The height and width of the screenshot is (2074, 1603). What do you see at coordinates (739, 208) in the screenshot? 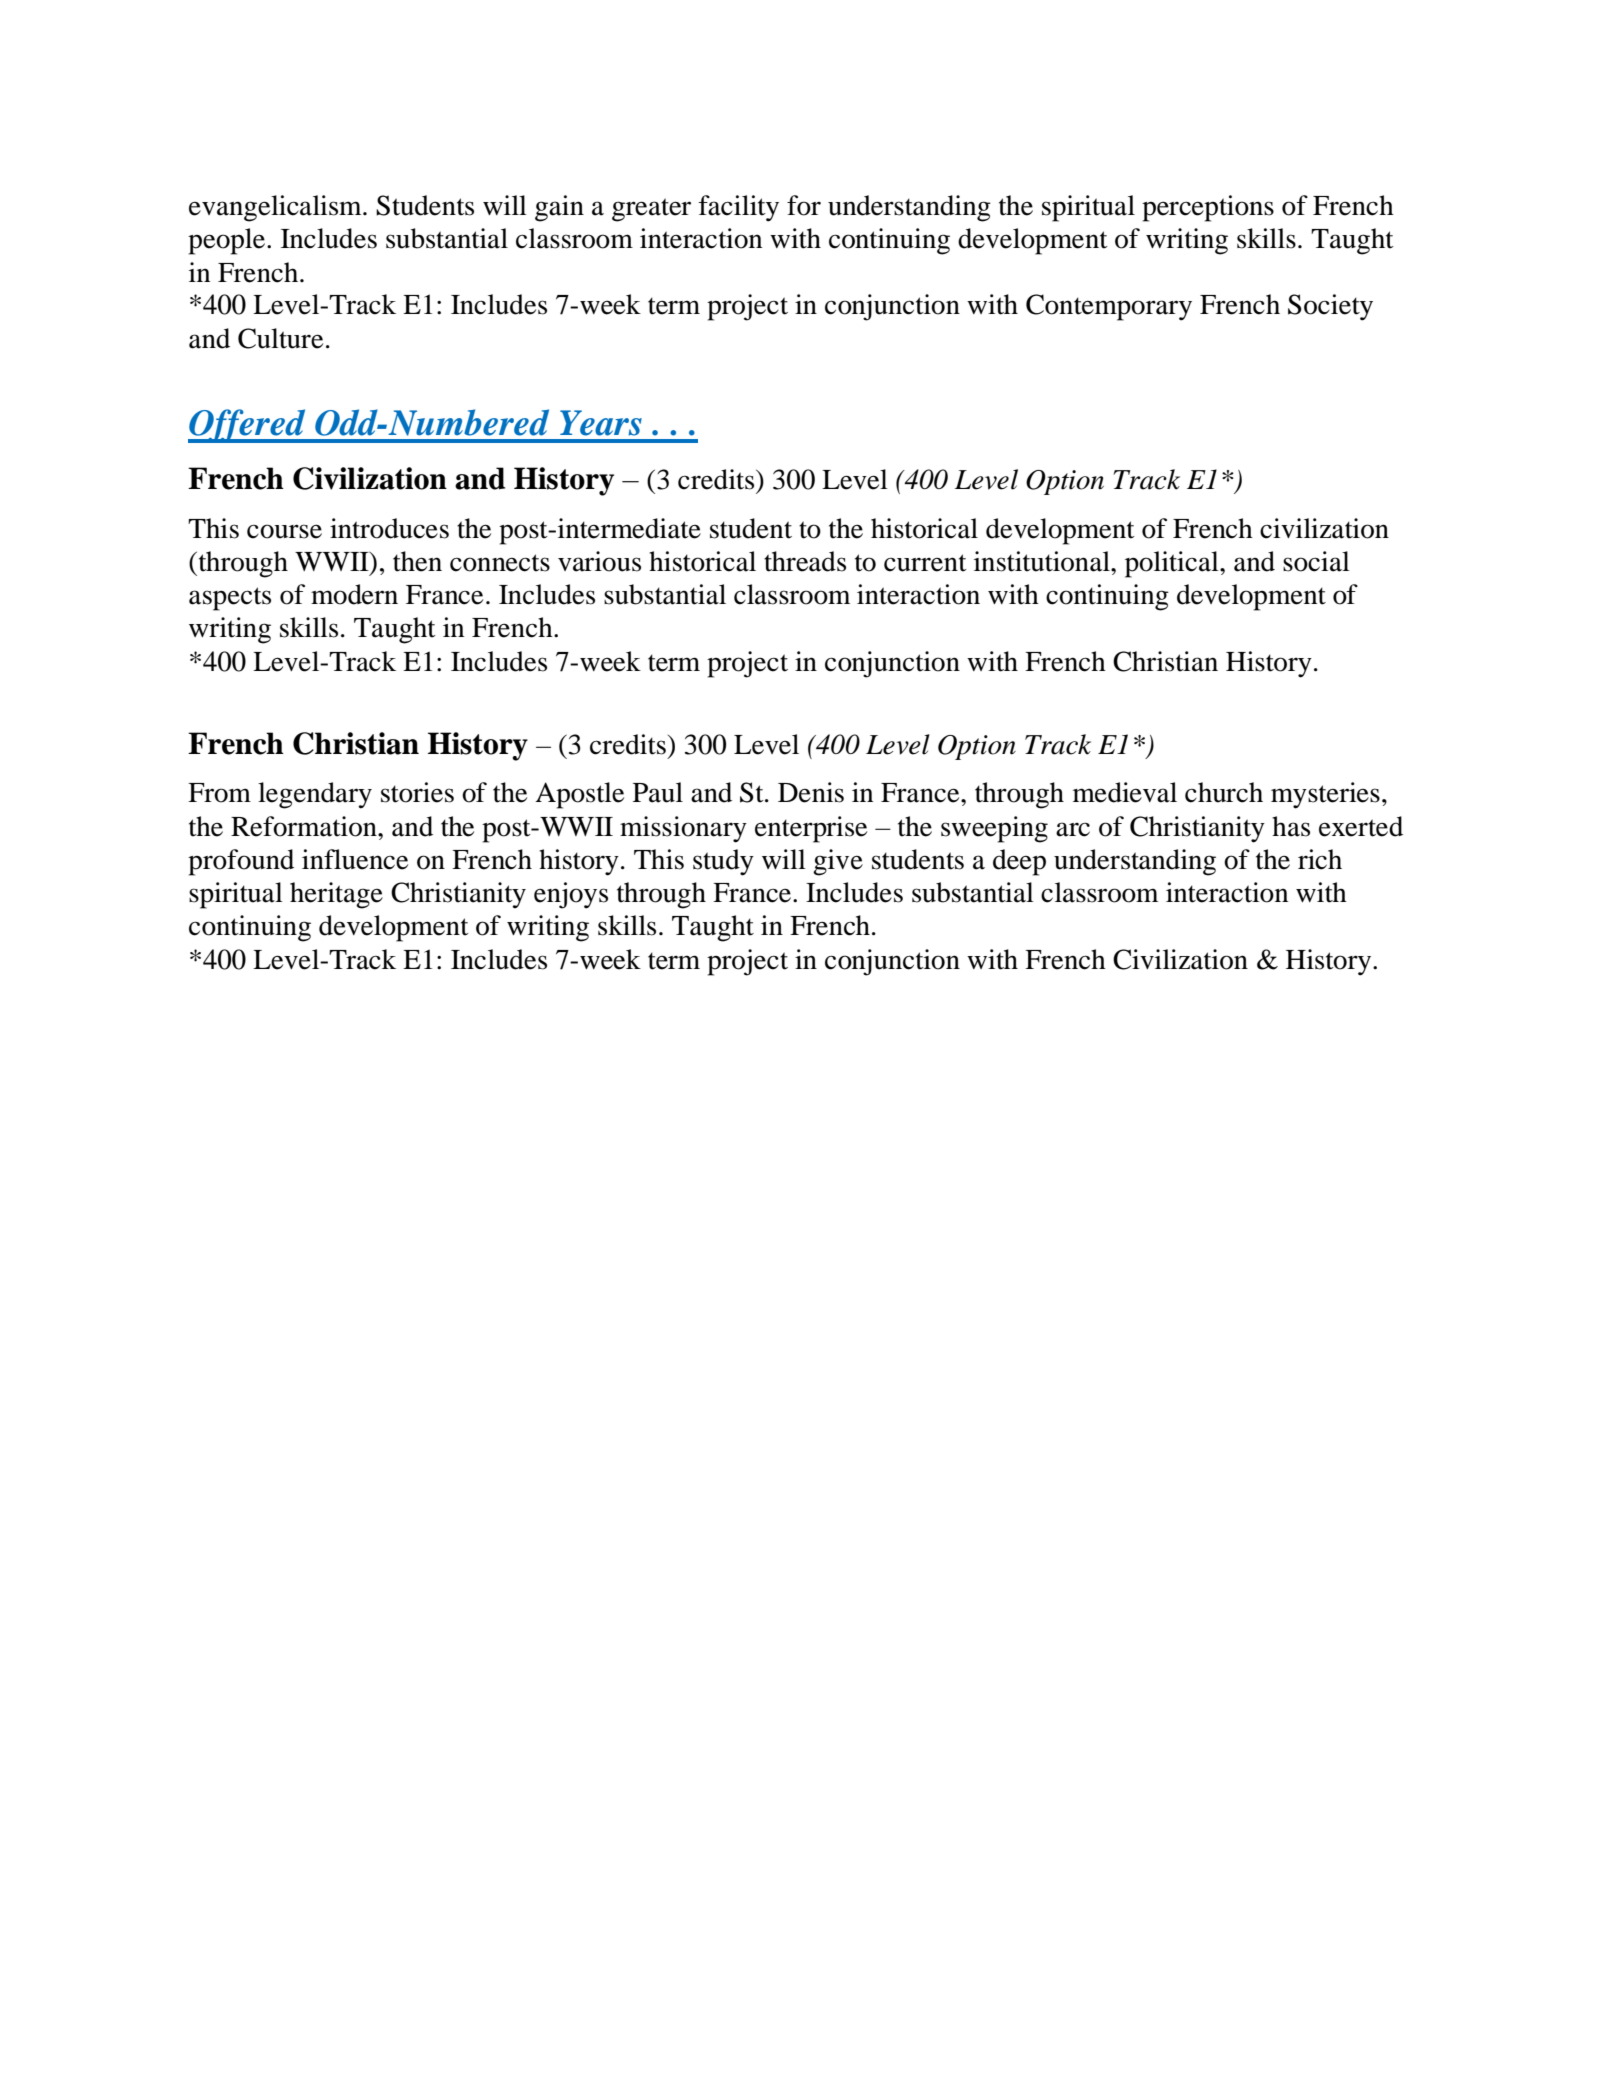
I see `facility` at bounding box center [739, 208].
